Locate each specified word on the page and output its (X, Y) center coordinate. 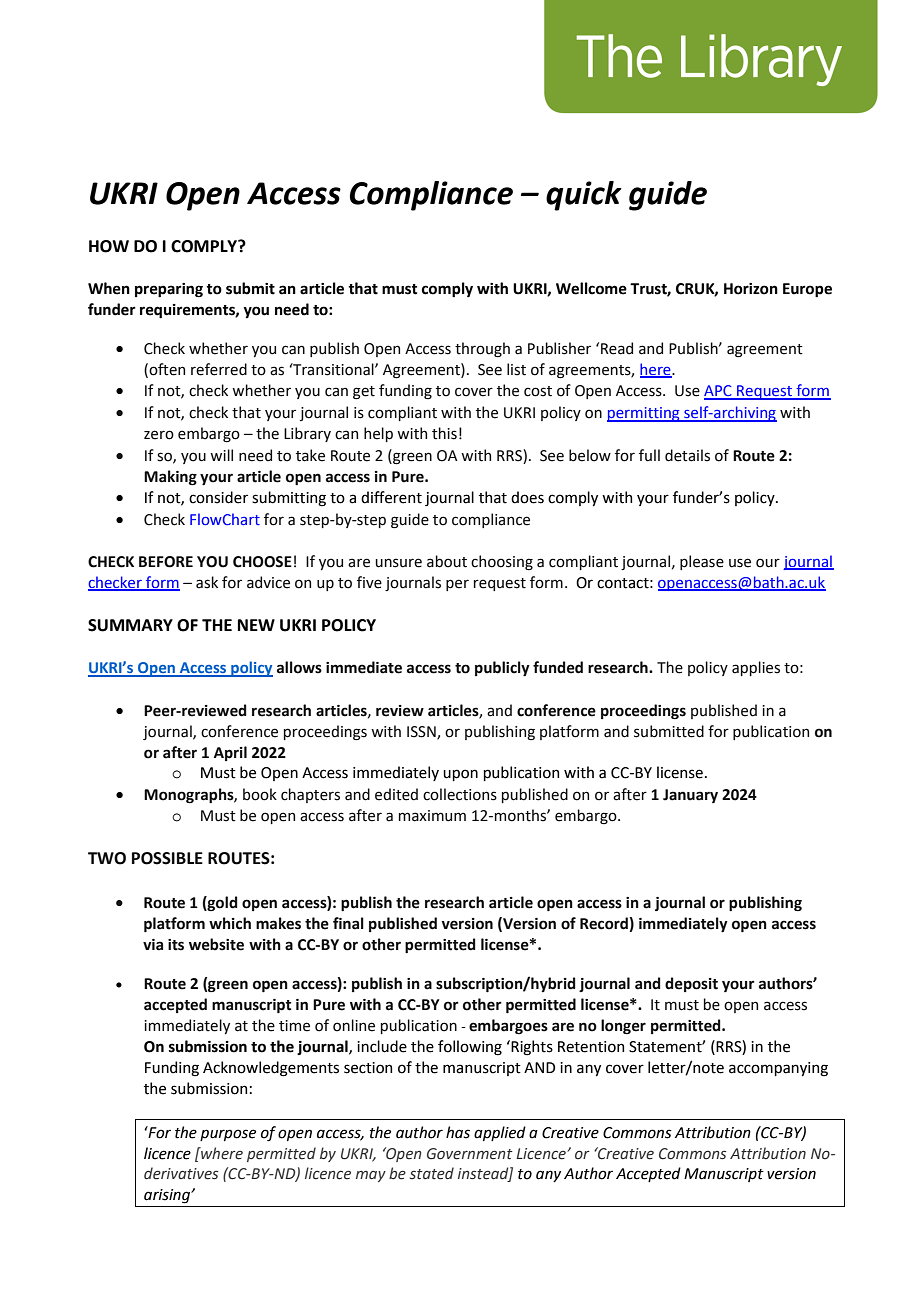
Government (470, 1154)
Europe (807, 290)
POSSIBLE (167, 858)
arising (168, 1196)
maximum (432, 816)
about (447, 561)
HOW (109, 246)
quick (584, 196)
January (690, 796)
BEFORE (166, 562)
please (702, 562)
